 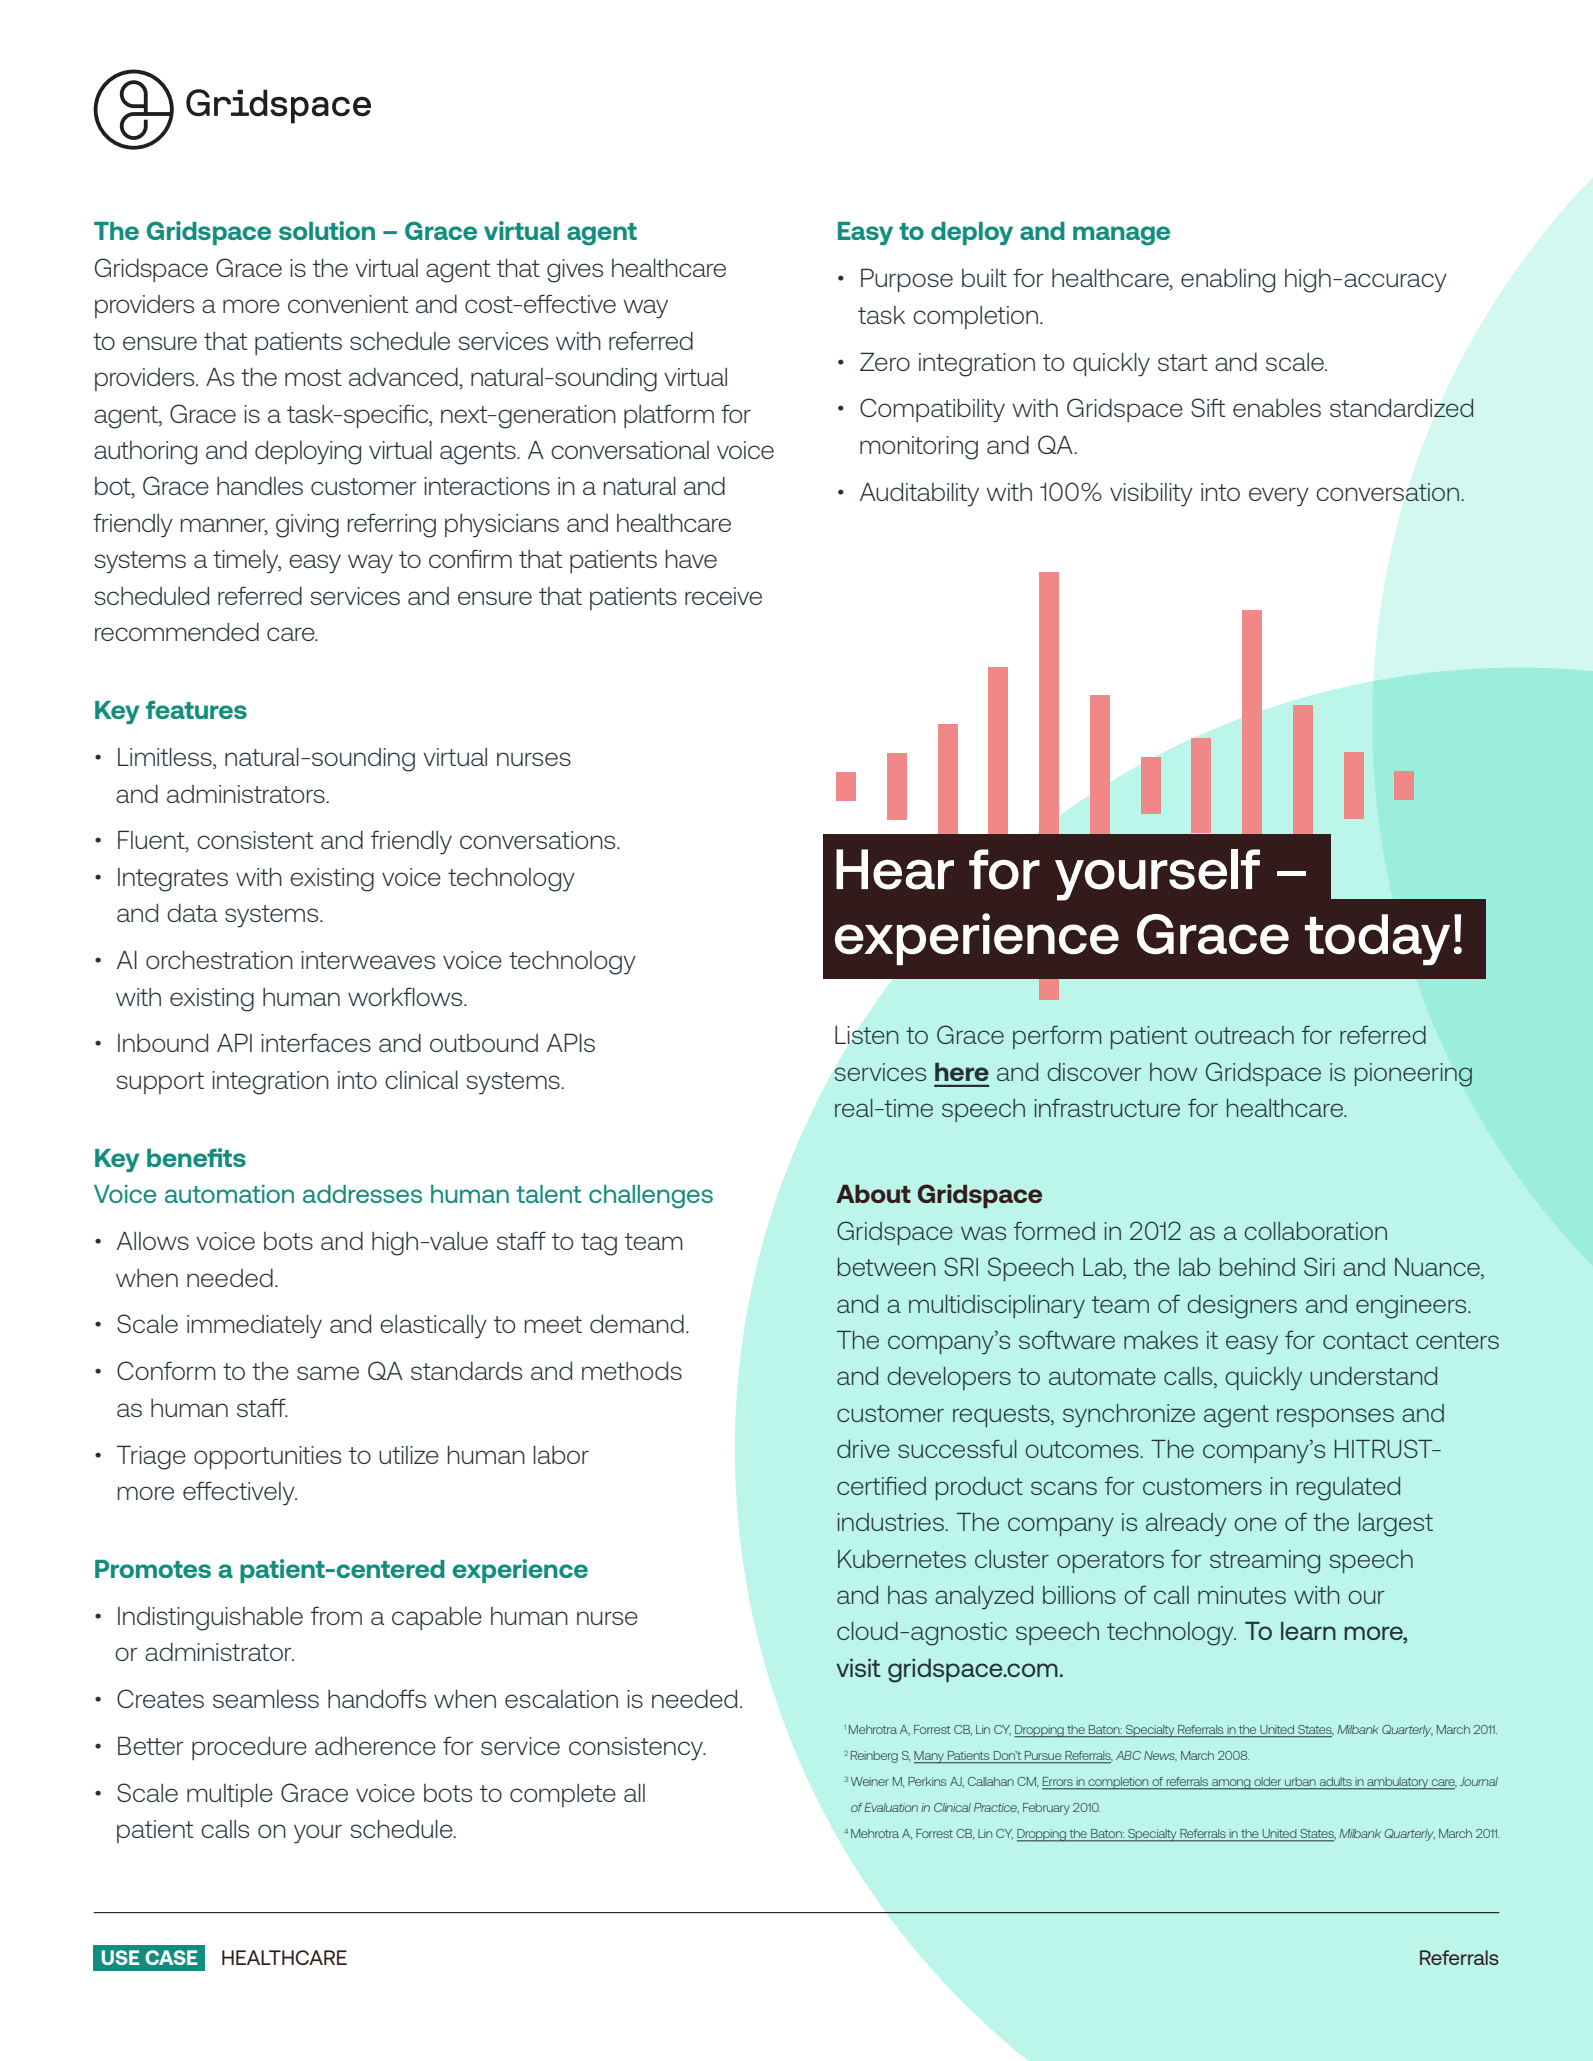 I want to click on urban, so click(x=1300, y=1783).
